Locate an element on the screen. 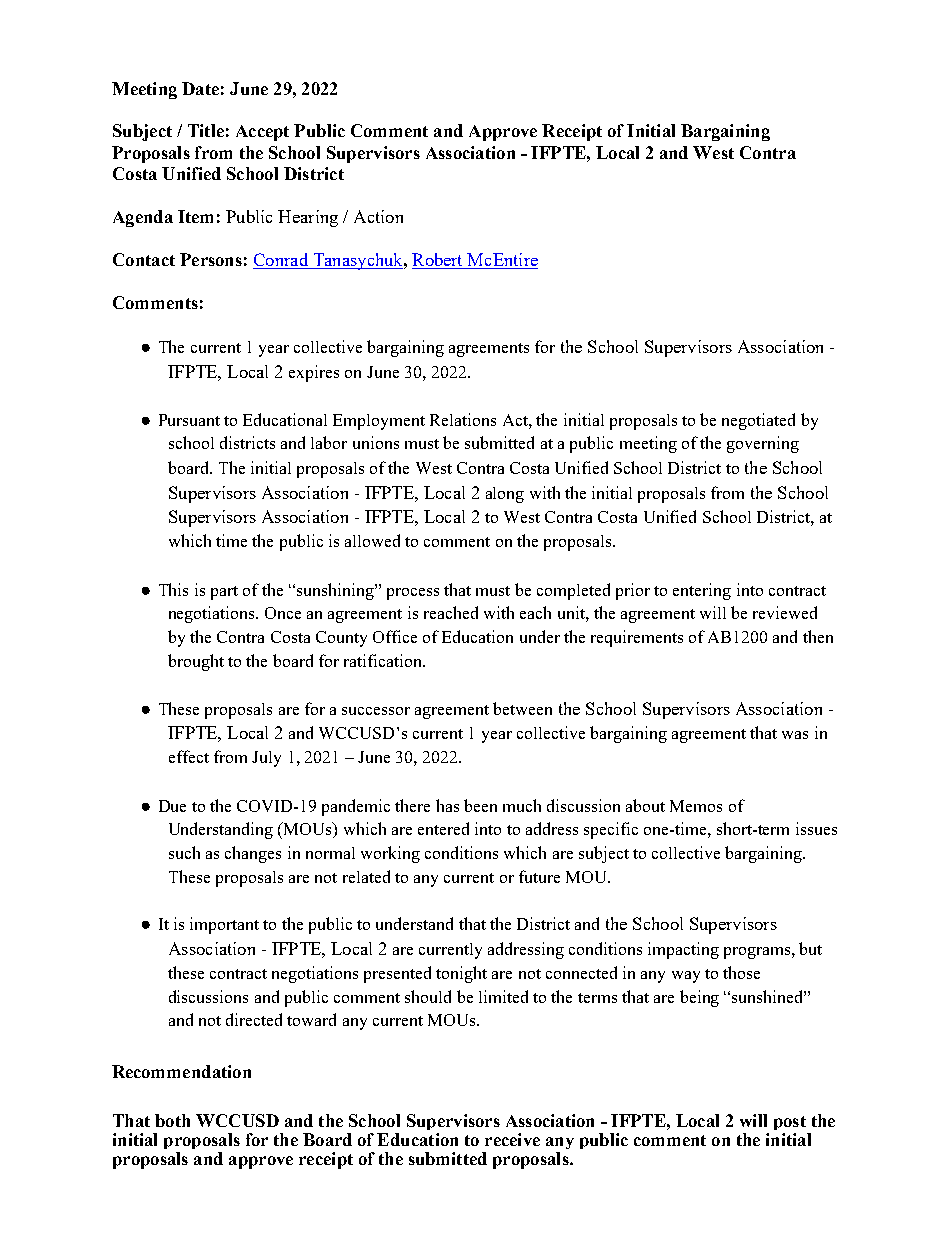 This screenshot has width=952, height=1233. receive is located at coordinates (512, 1139).
